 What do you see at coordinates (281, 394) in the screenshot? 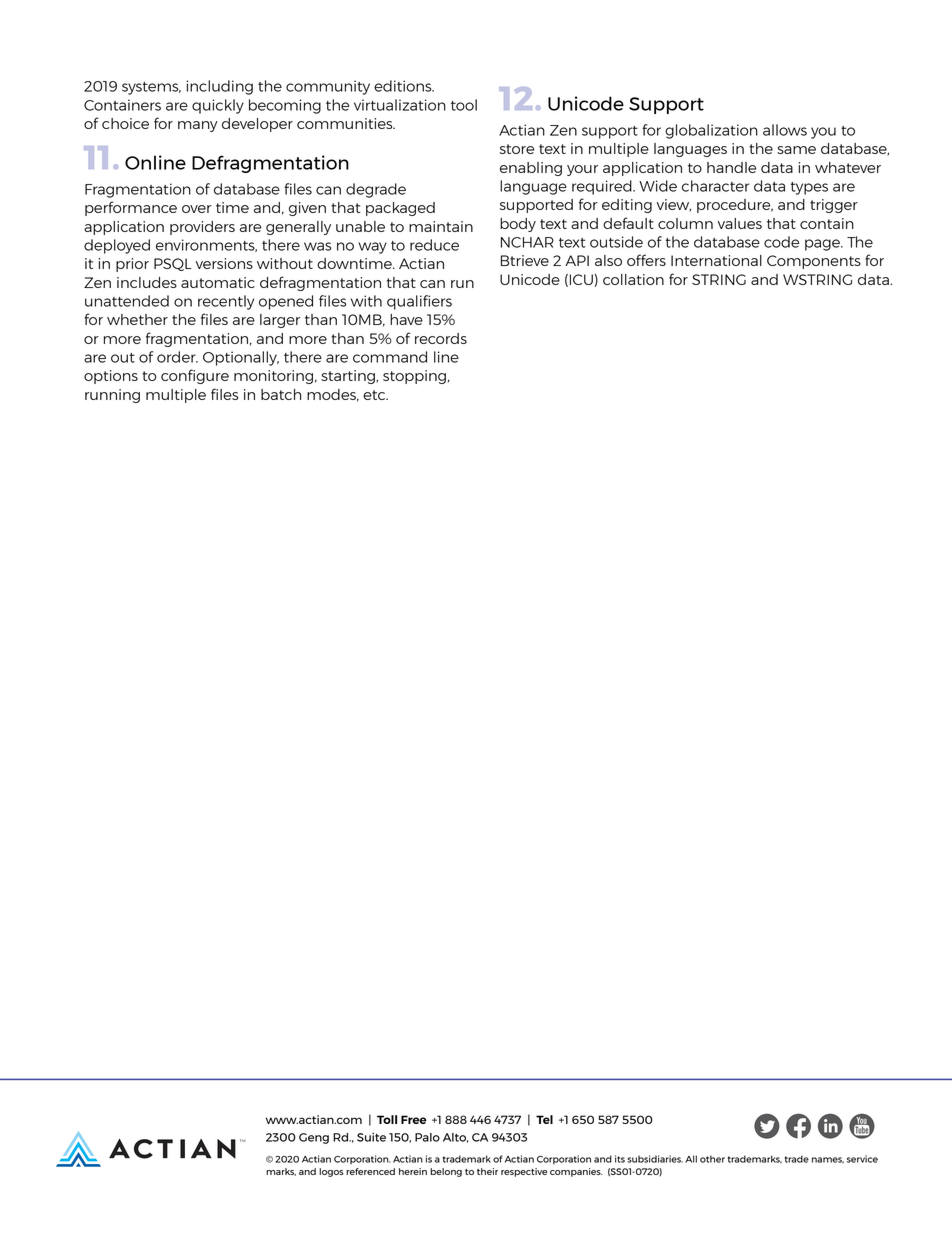
I see `batch` at bounding box center [281, 394].
